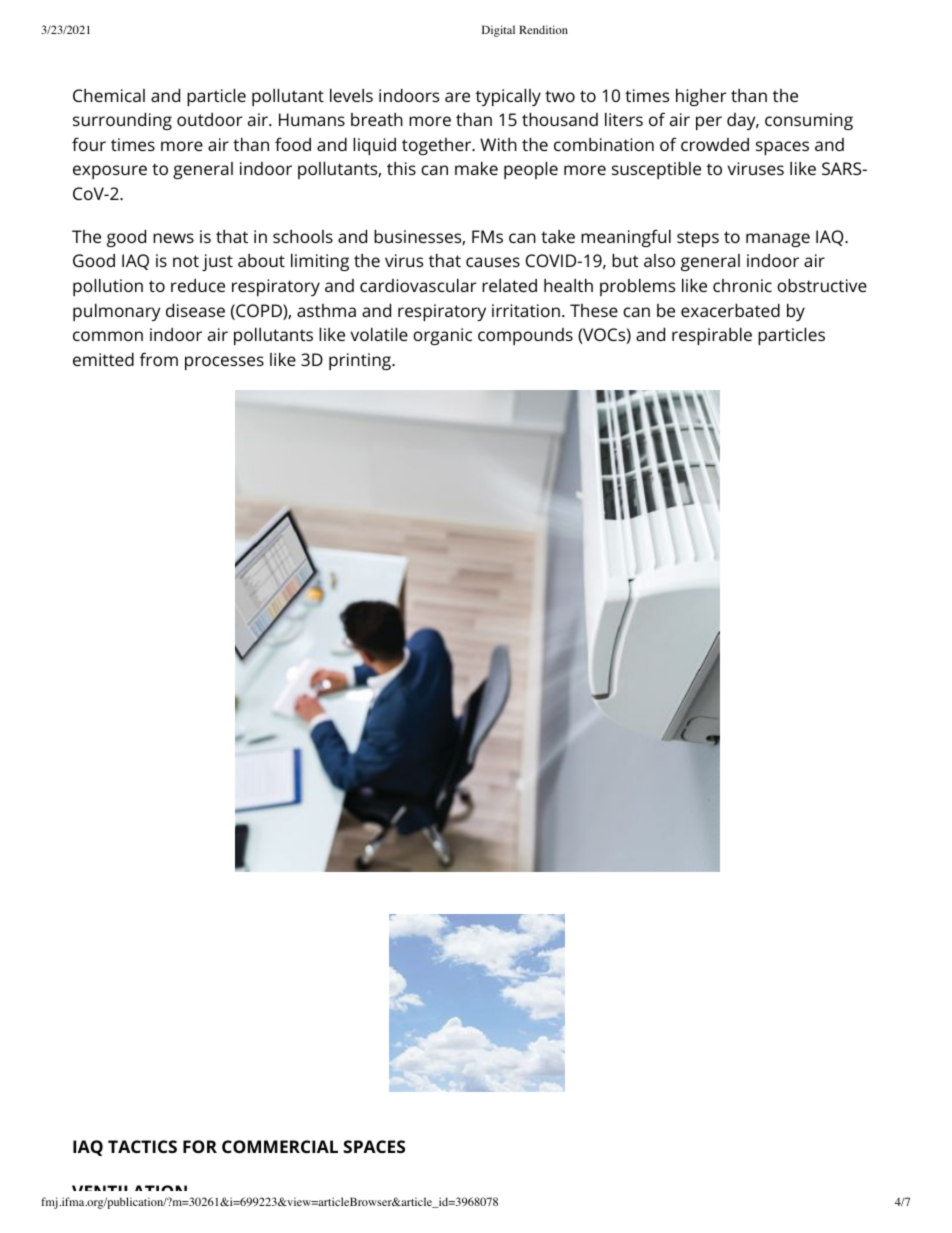  What do you see at coordinates (379, 334) in the screenshot?
I see `volatile` at bounding box center [379, 334].
